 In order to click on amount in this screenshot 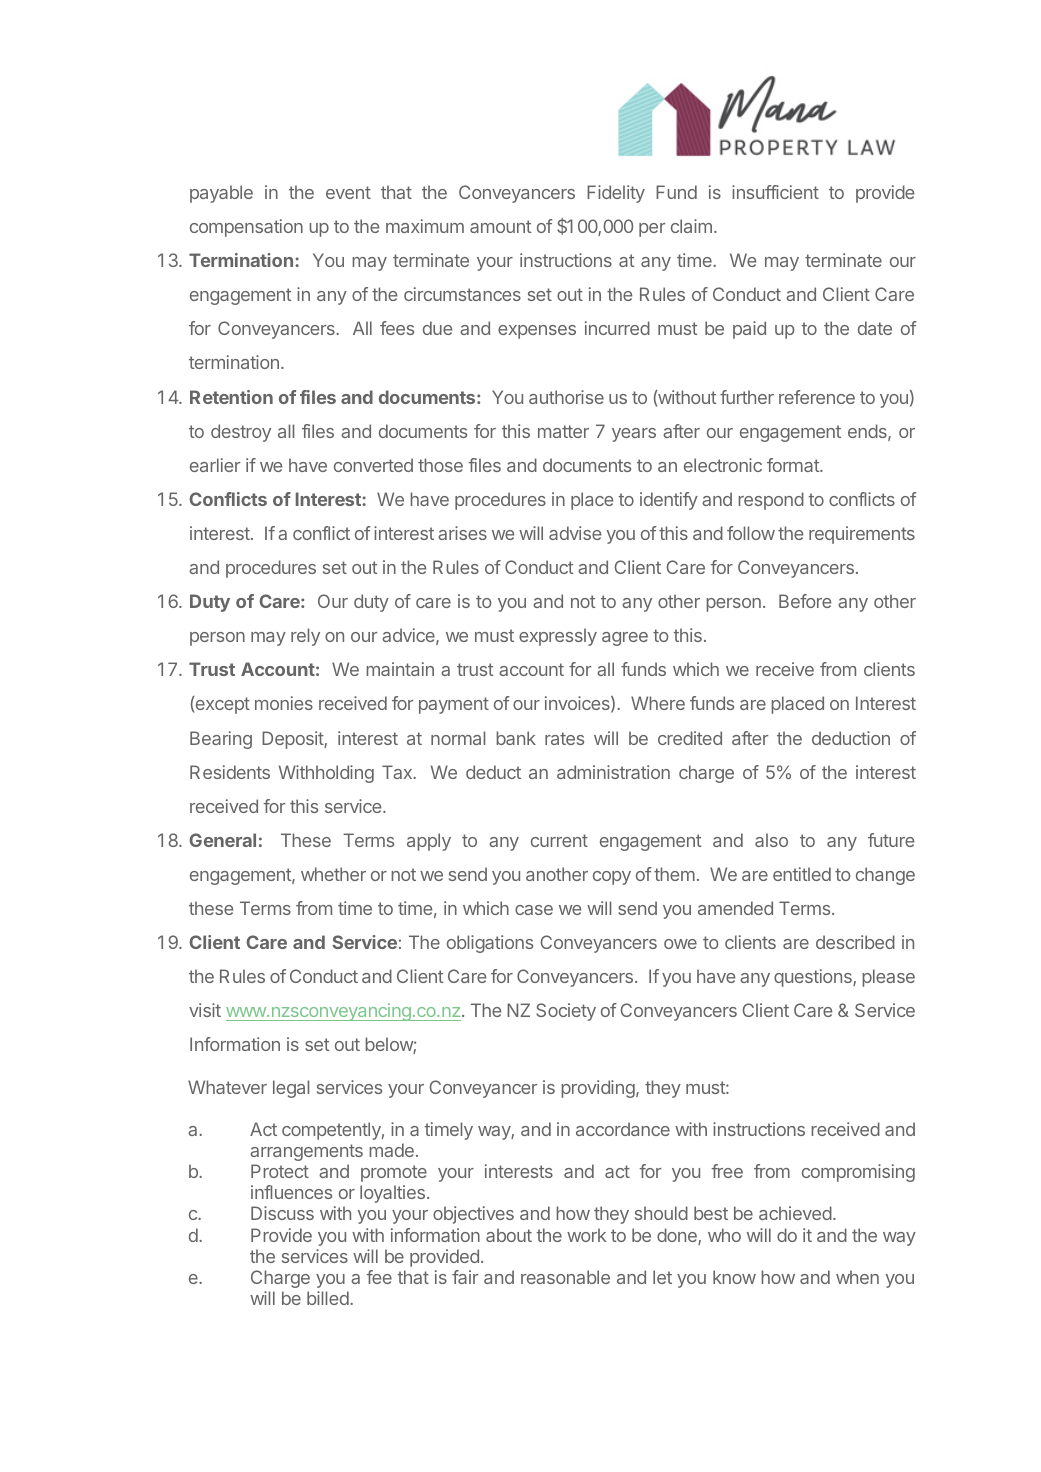, I will do `click(500, 226)`.
